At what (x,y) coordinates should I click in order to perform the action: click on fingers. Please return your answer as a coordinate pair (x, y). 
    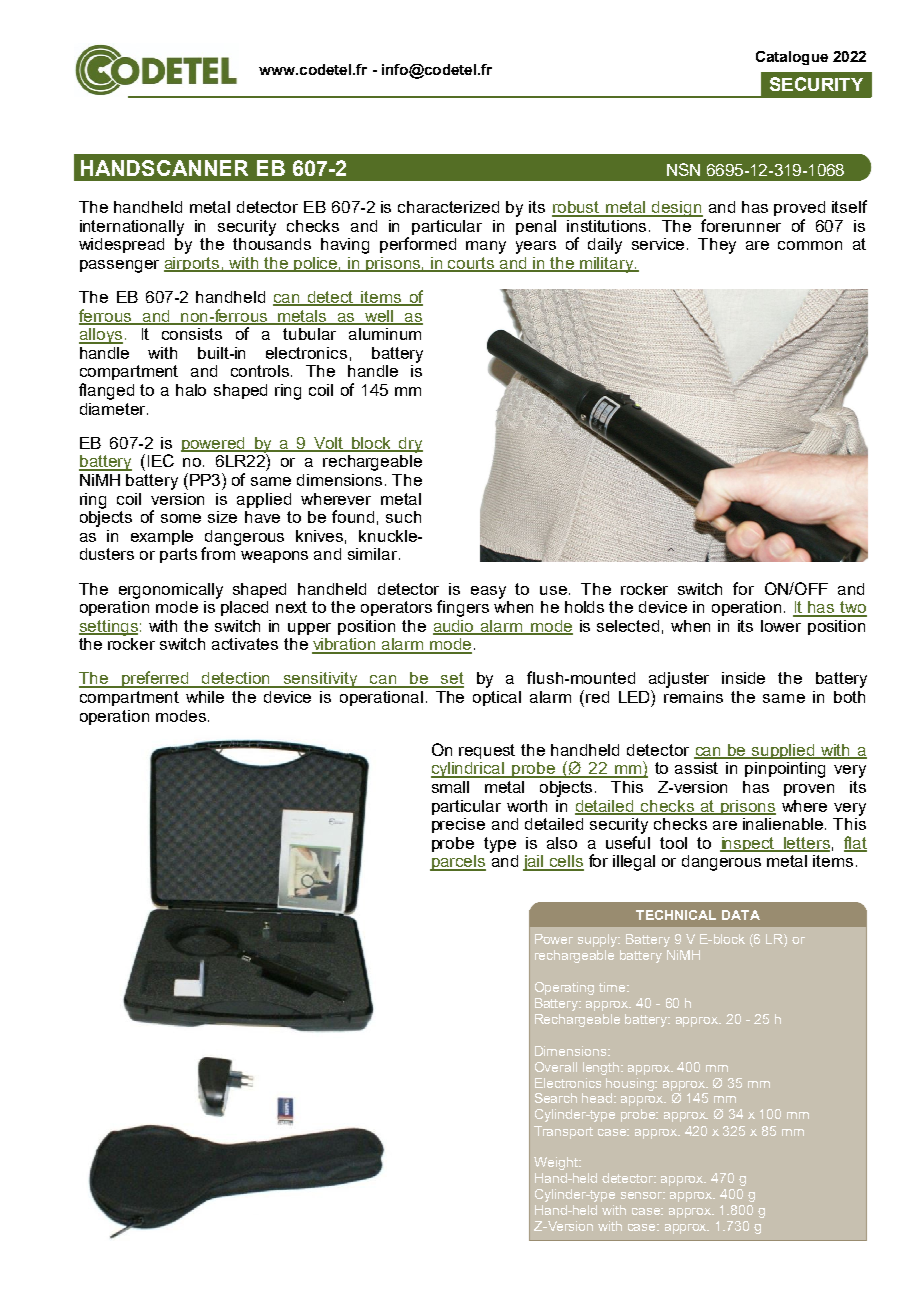
    Looking at the image, I should click on (463, 608).
